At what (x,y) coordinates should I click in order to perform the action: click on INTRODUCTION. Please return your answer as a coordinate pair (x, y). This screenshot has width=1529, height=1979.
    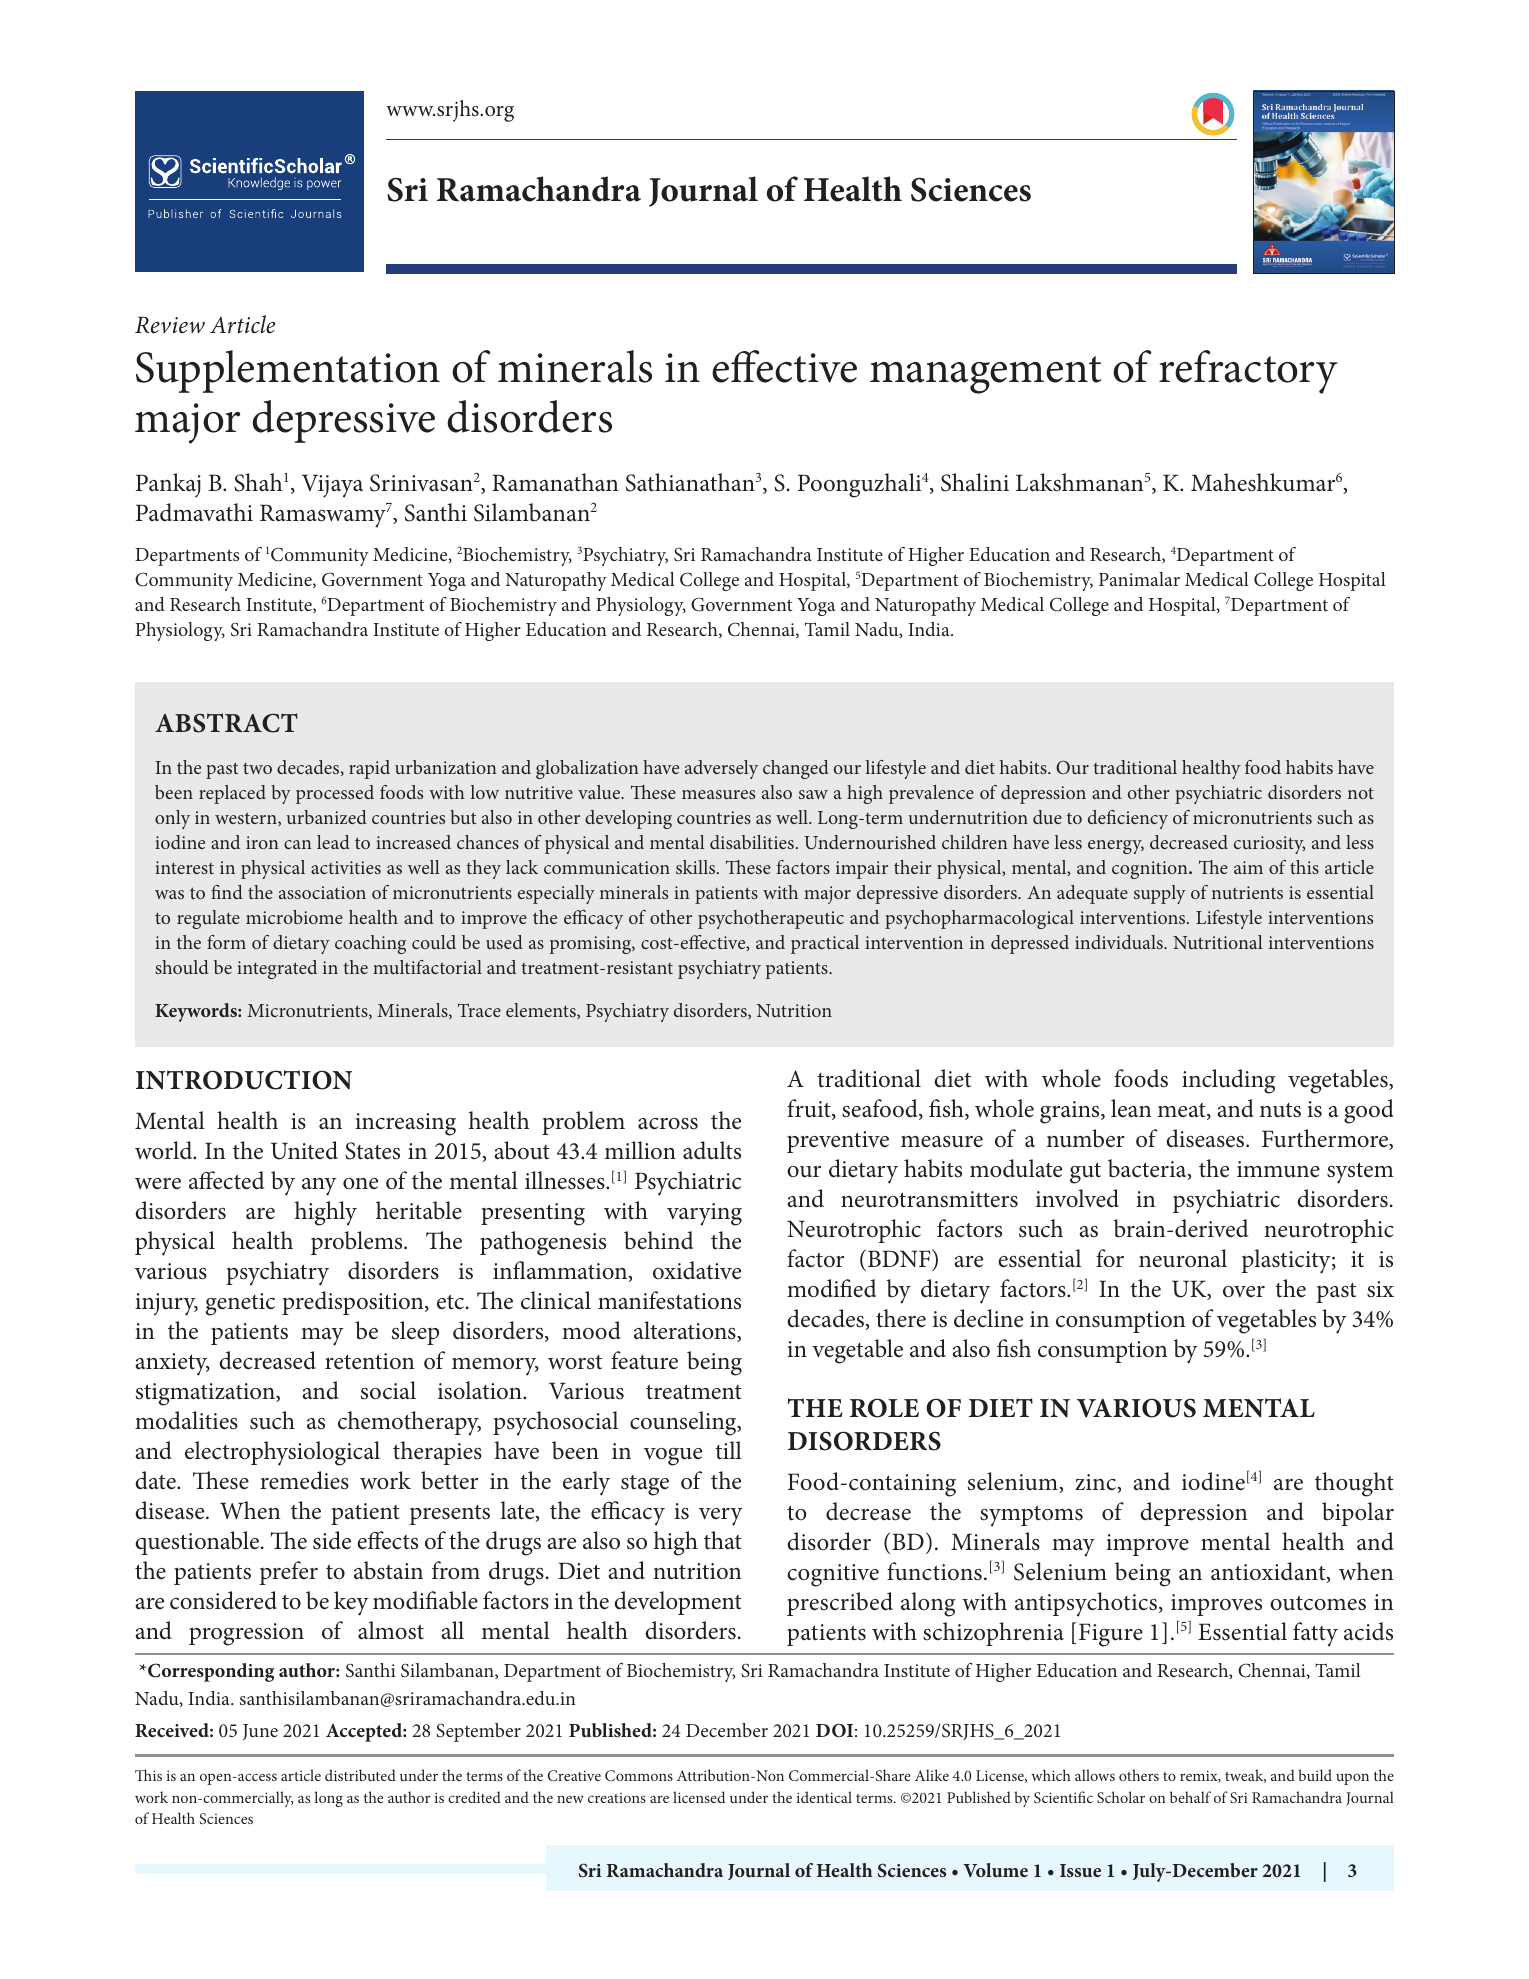
    Looking at the image, I should click on (244, 1080).
